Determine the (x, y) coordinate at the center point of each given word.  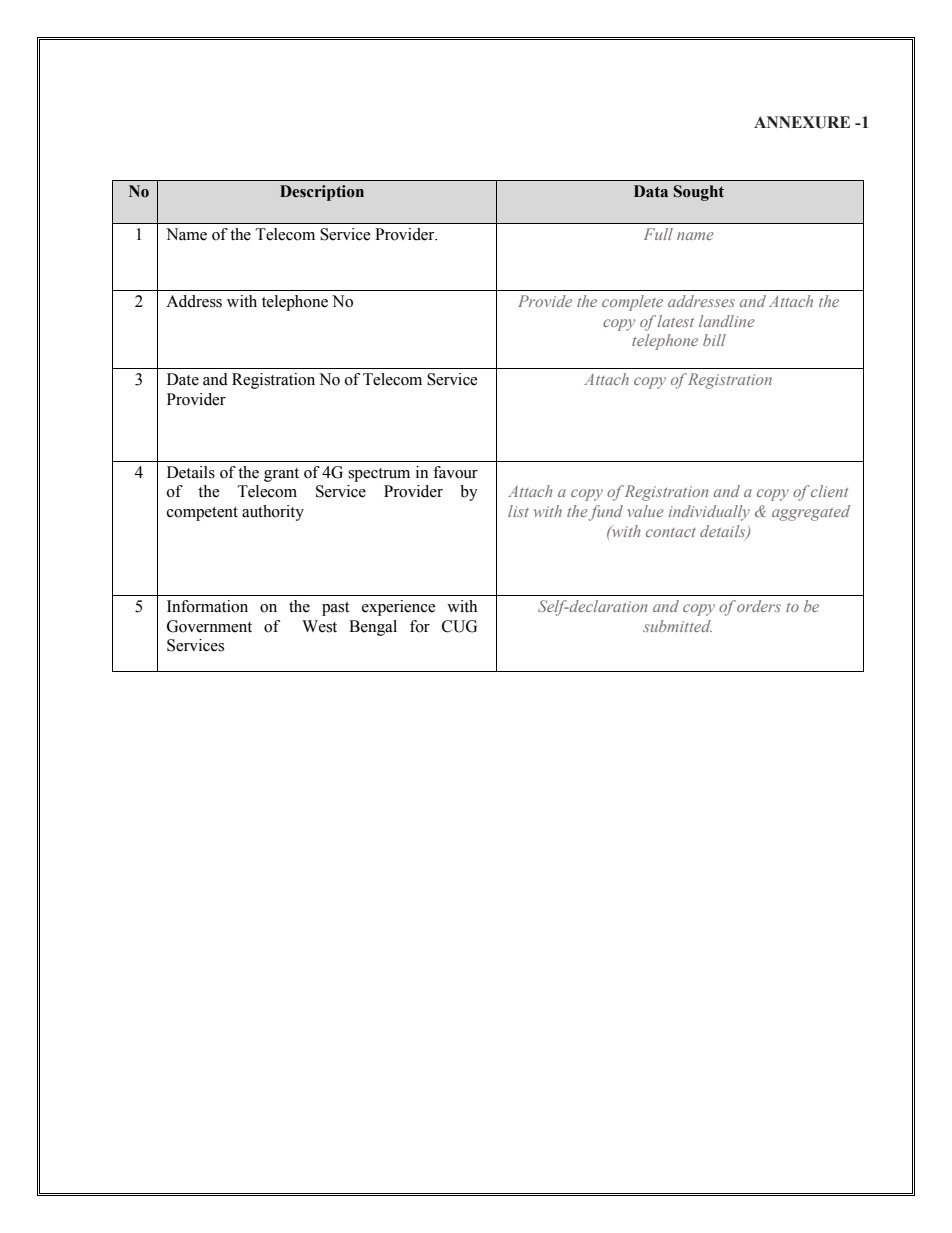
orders (759, 606)
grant (281, 475)
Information (207, 606)
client (830, 491)
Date (183, 379)
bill (714, 340)
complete (632, 303)
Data (651, 191)
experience (399, 608)
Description (322, 193)
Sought (698, 193)
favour (455, 472)
